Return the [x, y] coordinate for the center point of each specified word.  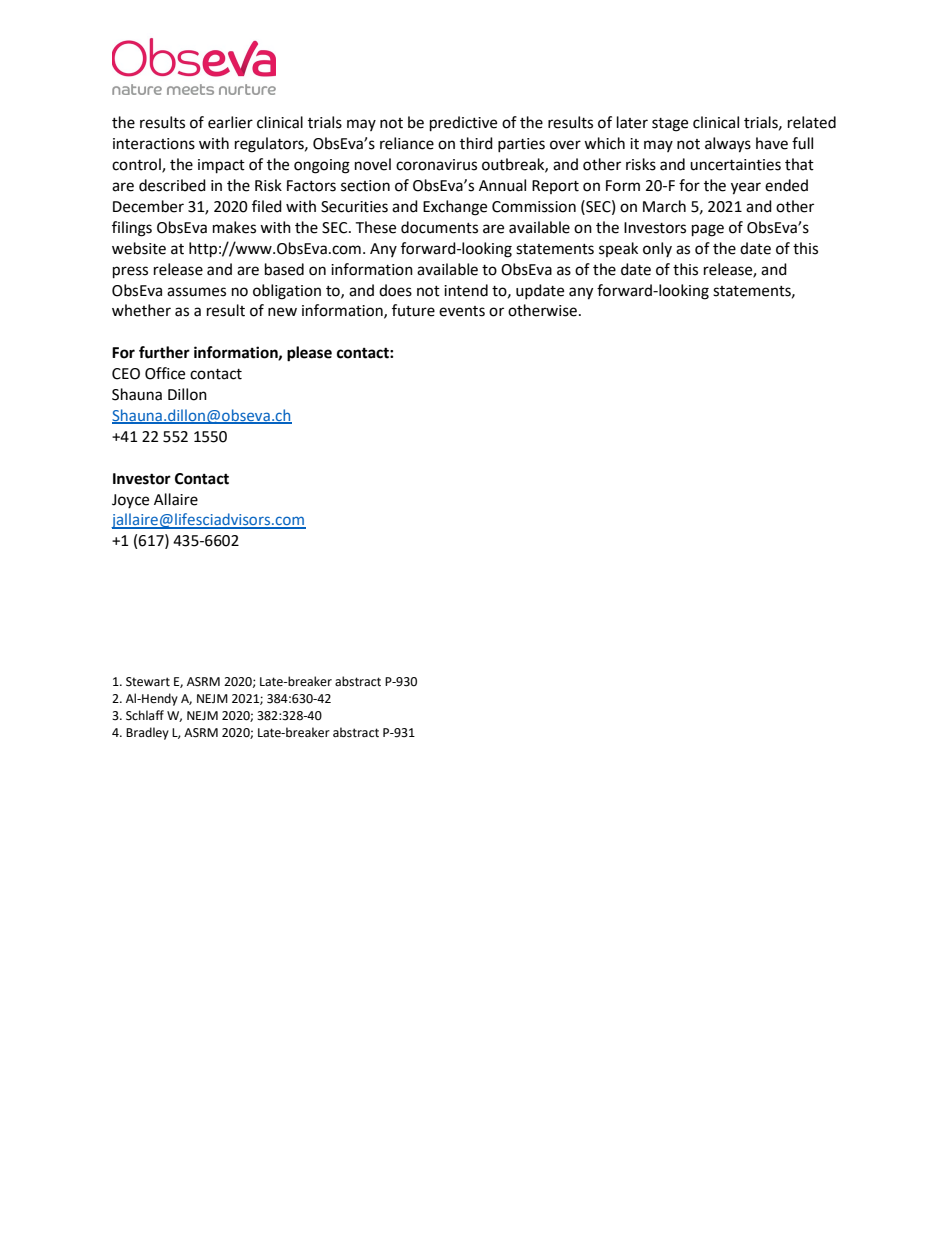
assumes [196, 292]
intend [466, 290]
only [657, 249]
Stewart [148, 682]
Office [165, 373]
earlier [230, 122]
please [309, 354]
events [462, 311]
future [413, 310]
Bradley [147, 733]
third [476, 143]
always [728, 145]
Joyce [130, 501]
